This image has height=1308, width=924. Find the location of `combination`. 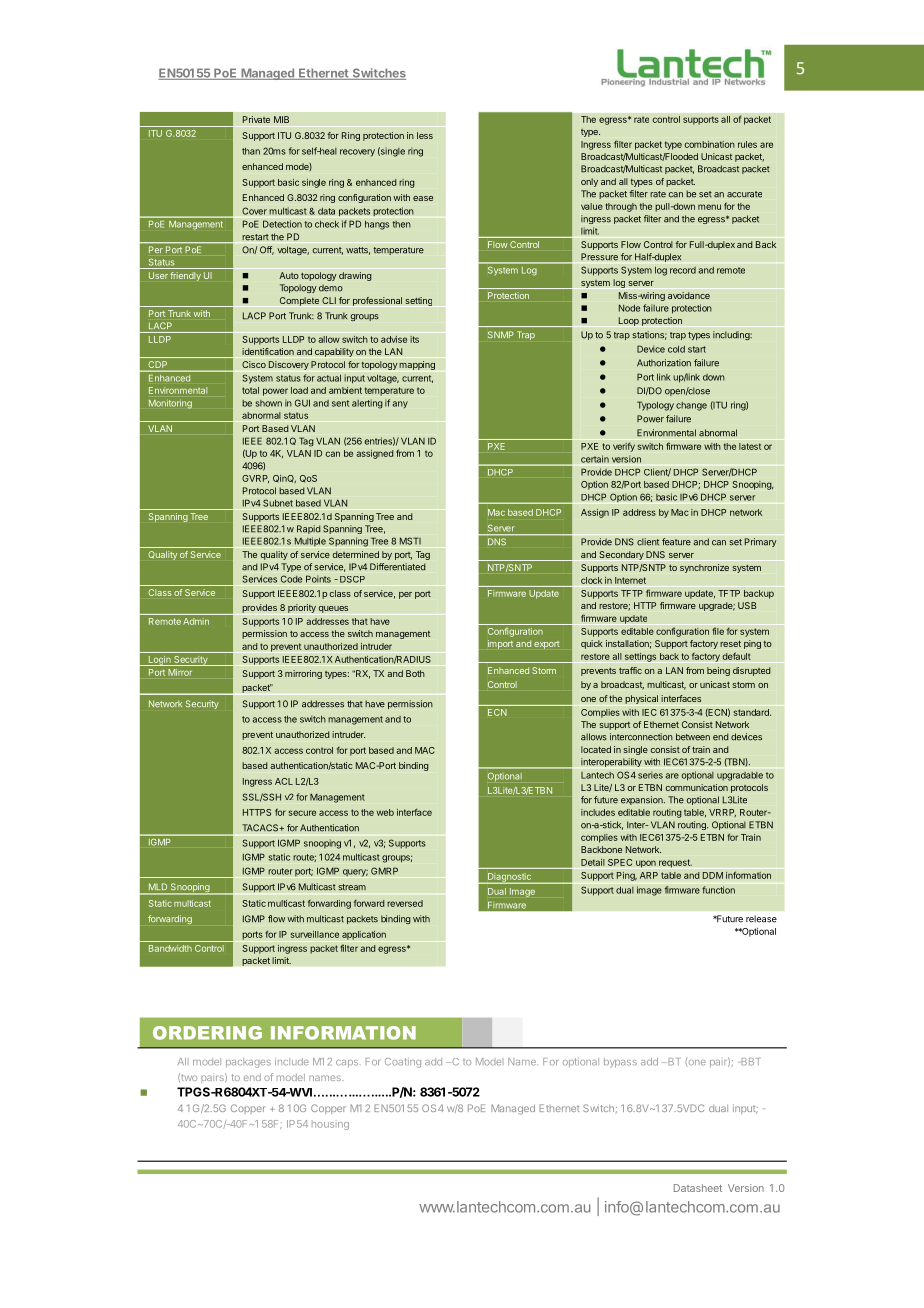

combination is located at coordinates (710, 144).
